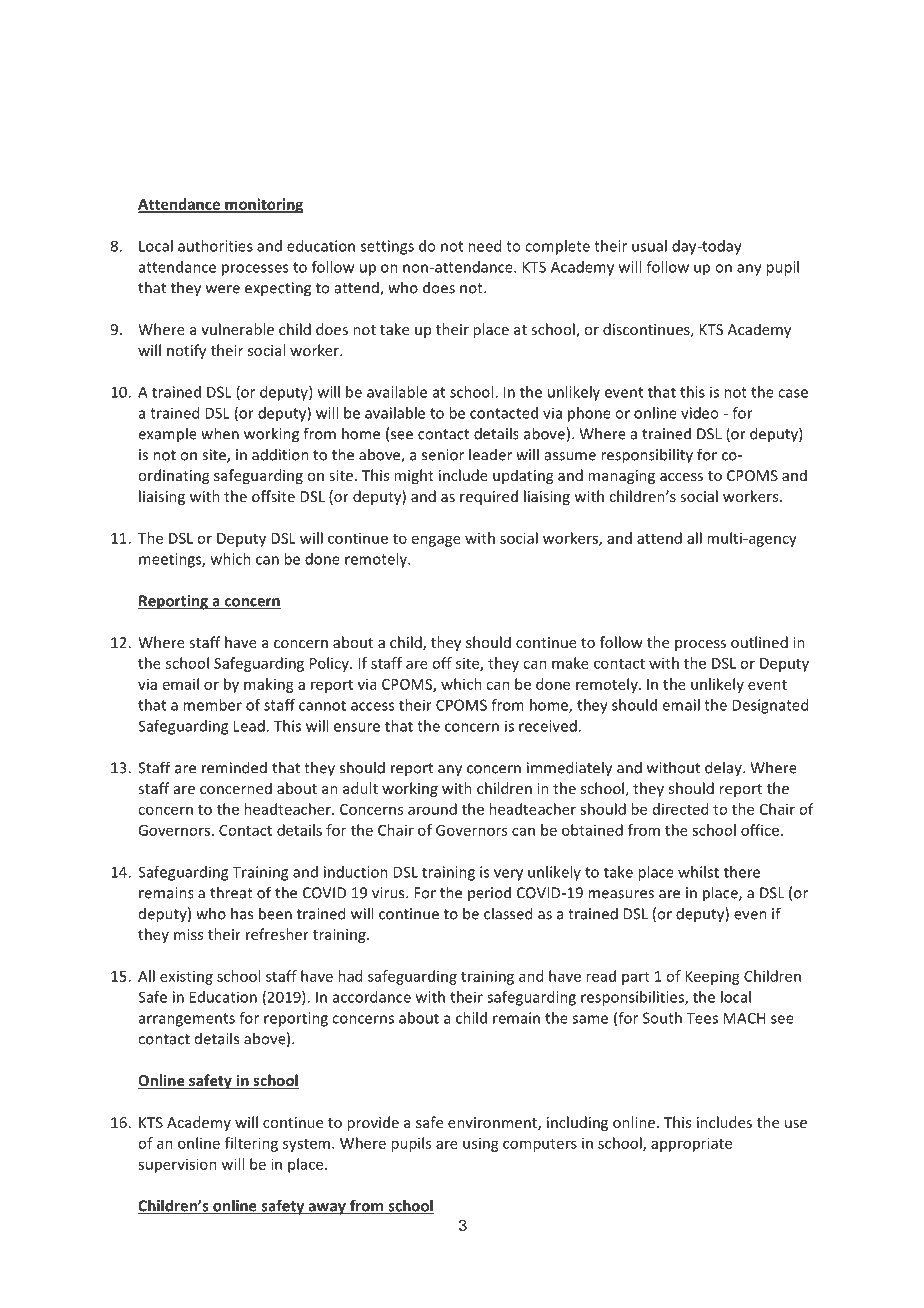  Describe the element at coordinates (436, 541) in the page. I see `engage` at that location.
